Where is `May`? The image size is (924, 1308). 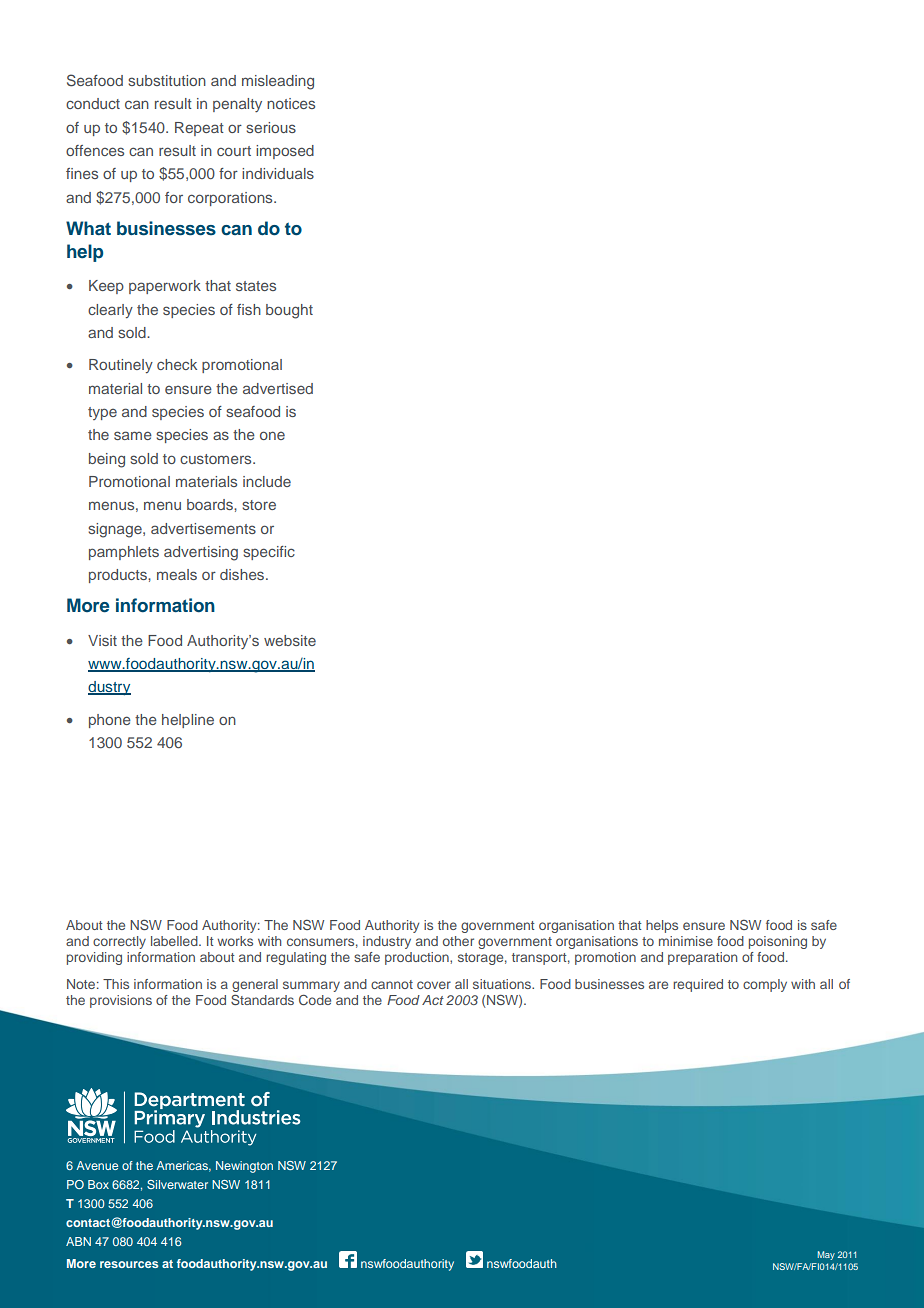 May is located at coordinates (826, 1255).
